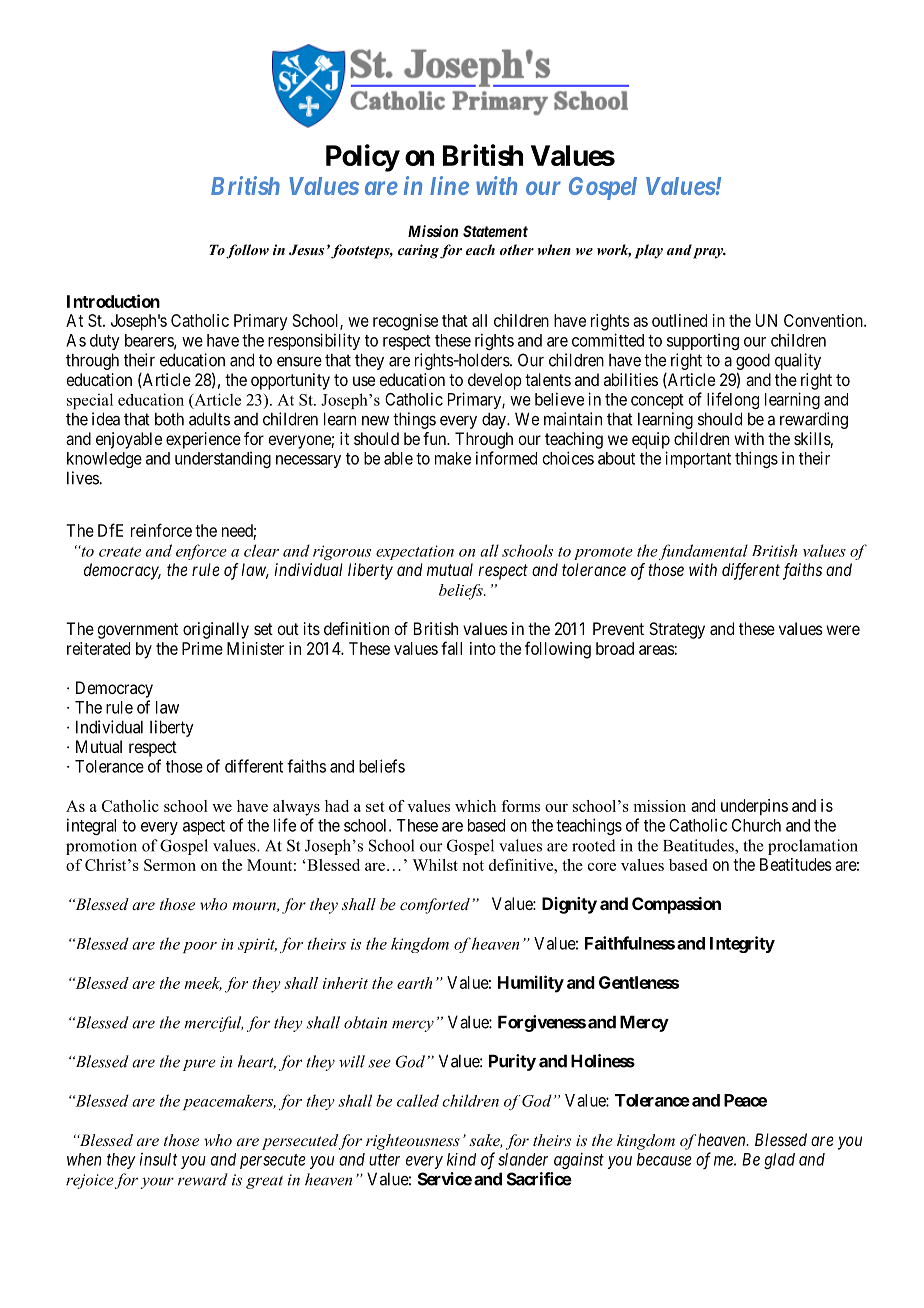  Describe the element at coordinates (756, 825) in the screenshot. I see `Church` at that location.
